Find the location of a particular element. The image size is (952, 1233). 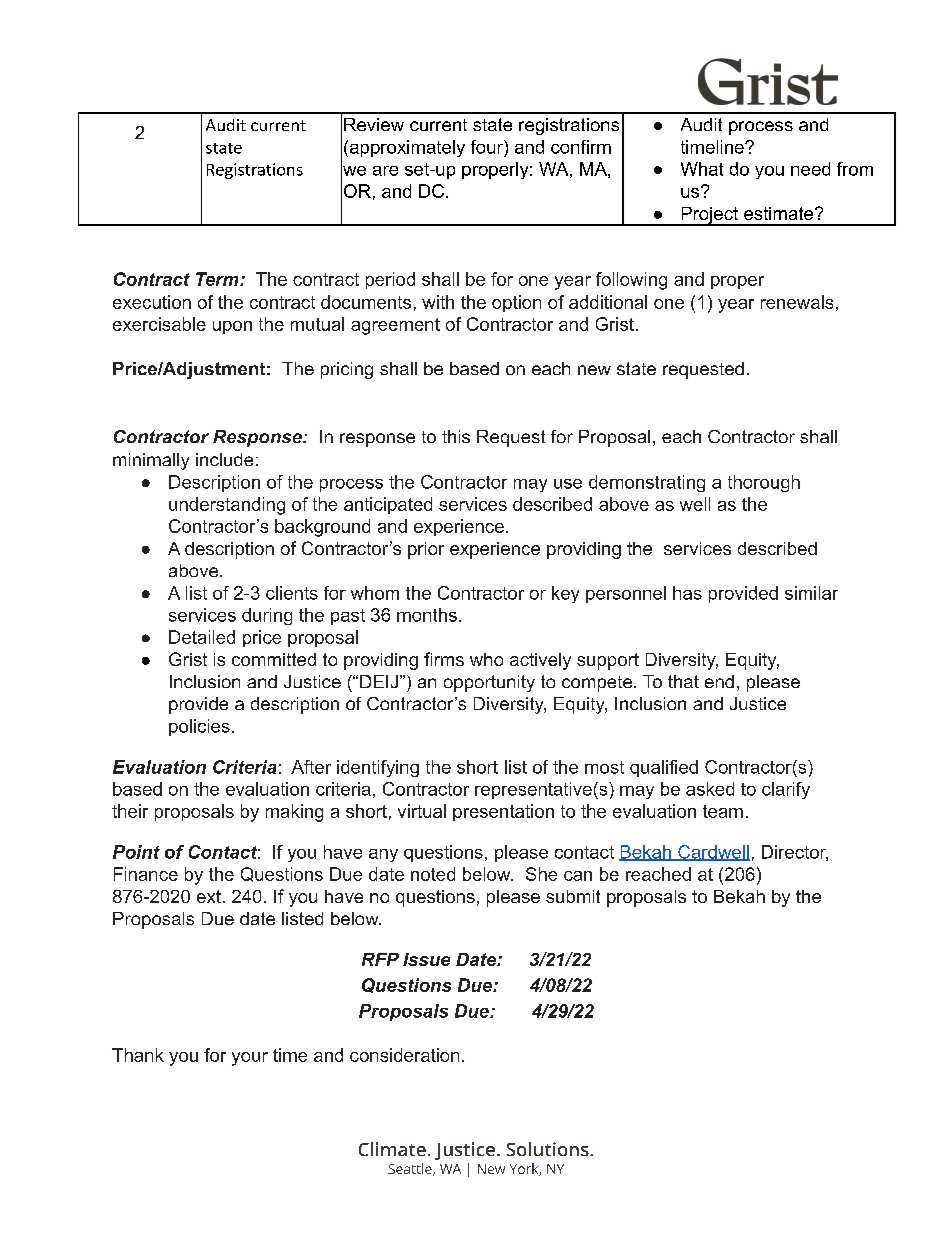

option is located at coordinates (516, 303).
